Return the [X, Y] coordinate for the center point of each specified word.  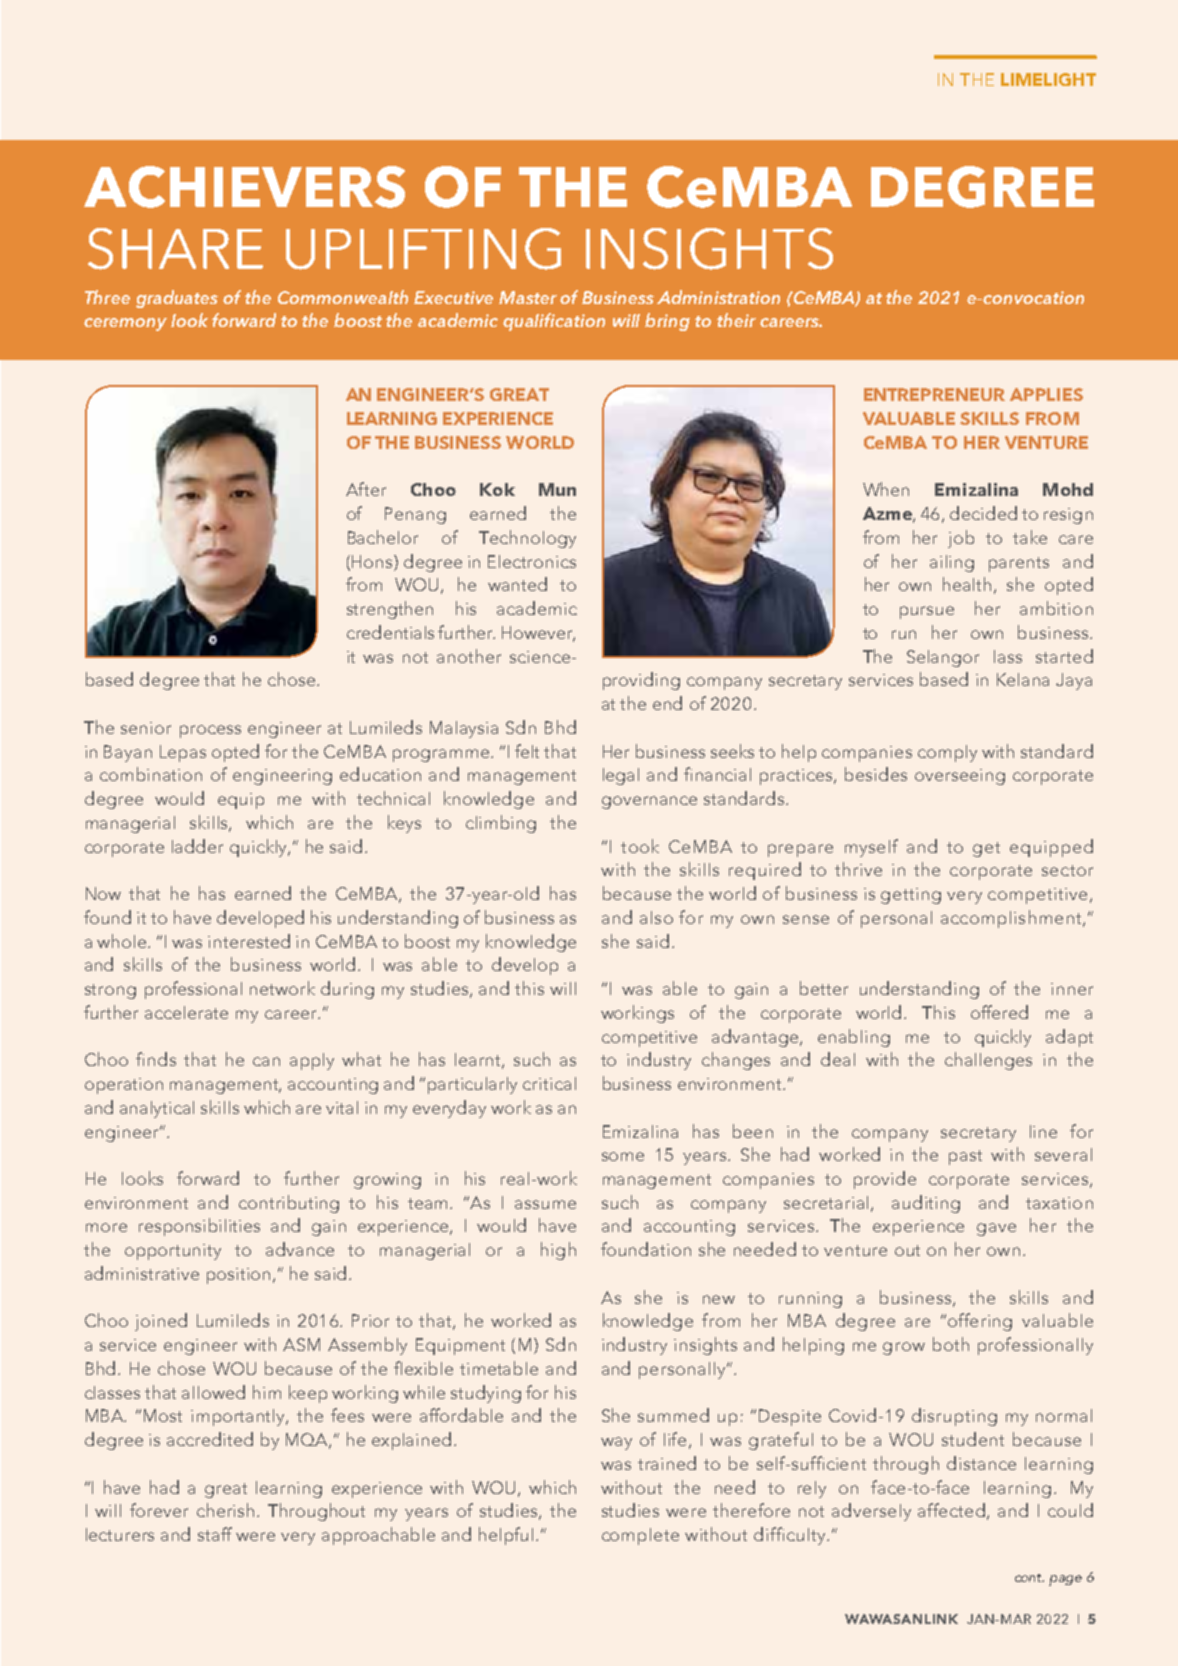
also [656, 917]
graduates [177, 299]
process [210, 731]
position [240, 1276]
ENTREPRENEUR [934, 394]
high [558, 1251]
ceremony [125, 324]
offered [999, 1012]
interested [249, 941]
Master [528, 297]
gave [996, 1229]
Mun [557, 489]
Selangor [943, 658]
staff [215, 1534]
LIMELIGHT [1048, 79]
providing [641, 681]
